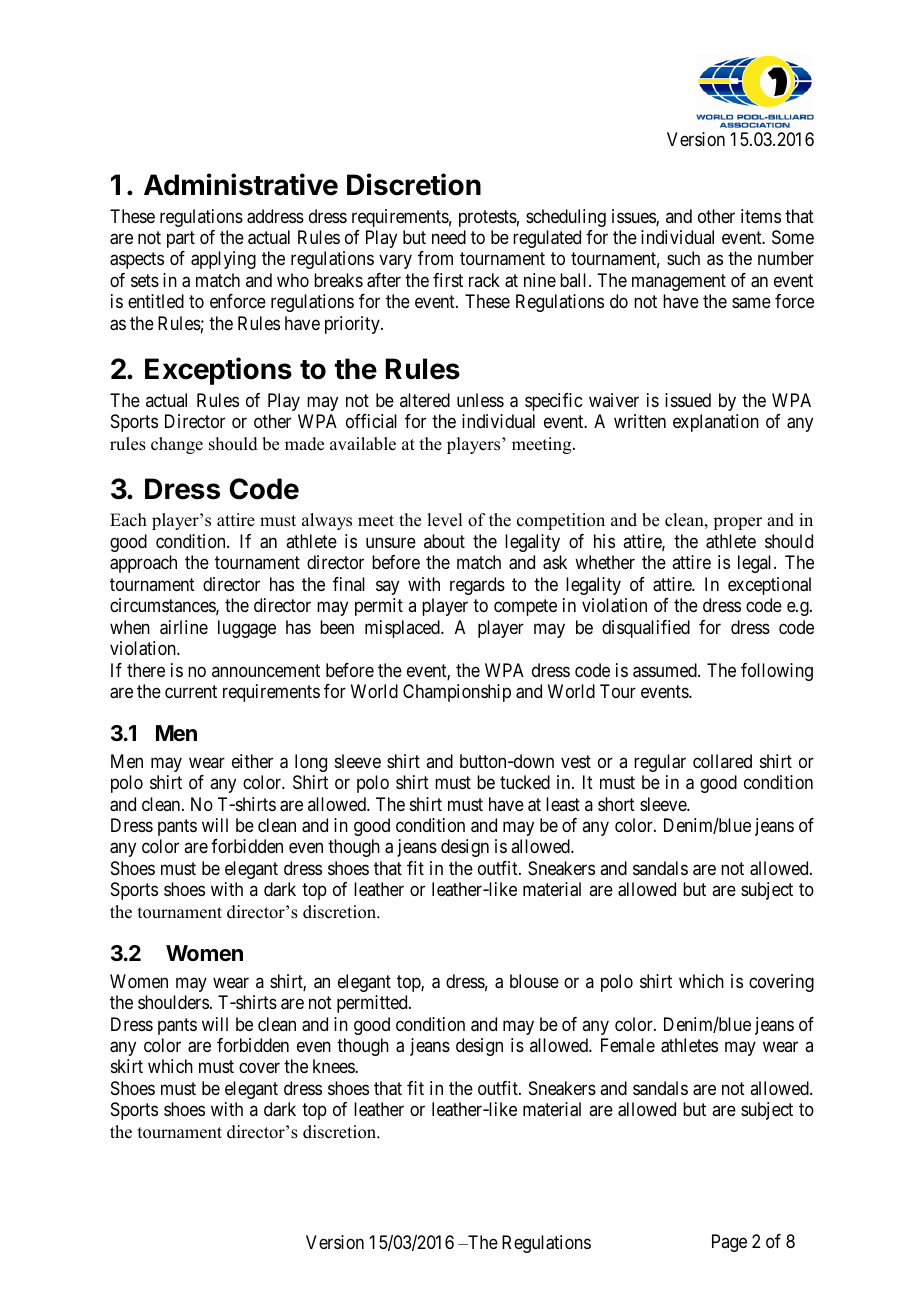  What do you see at coordinates (127, 1066) in the document?
I see `skirt` at bounding box center [127, 1066].
